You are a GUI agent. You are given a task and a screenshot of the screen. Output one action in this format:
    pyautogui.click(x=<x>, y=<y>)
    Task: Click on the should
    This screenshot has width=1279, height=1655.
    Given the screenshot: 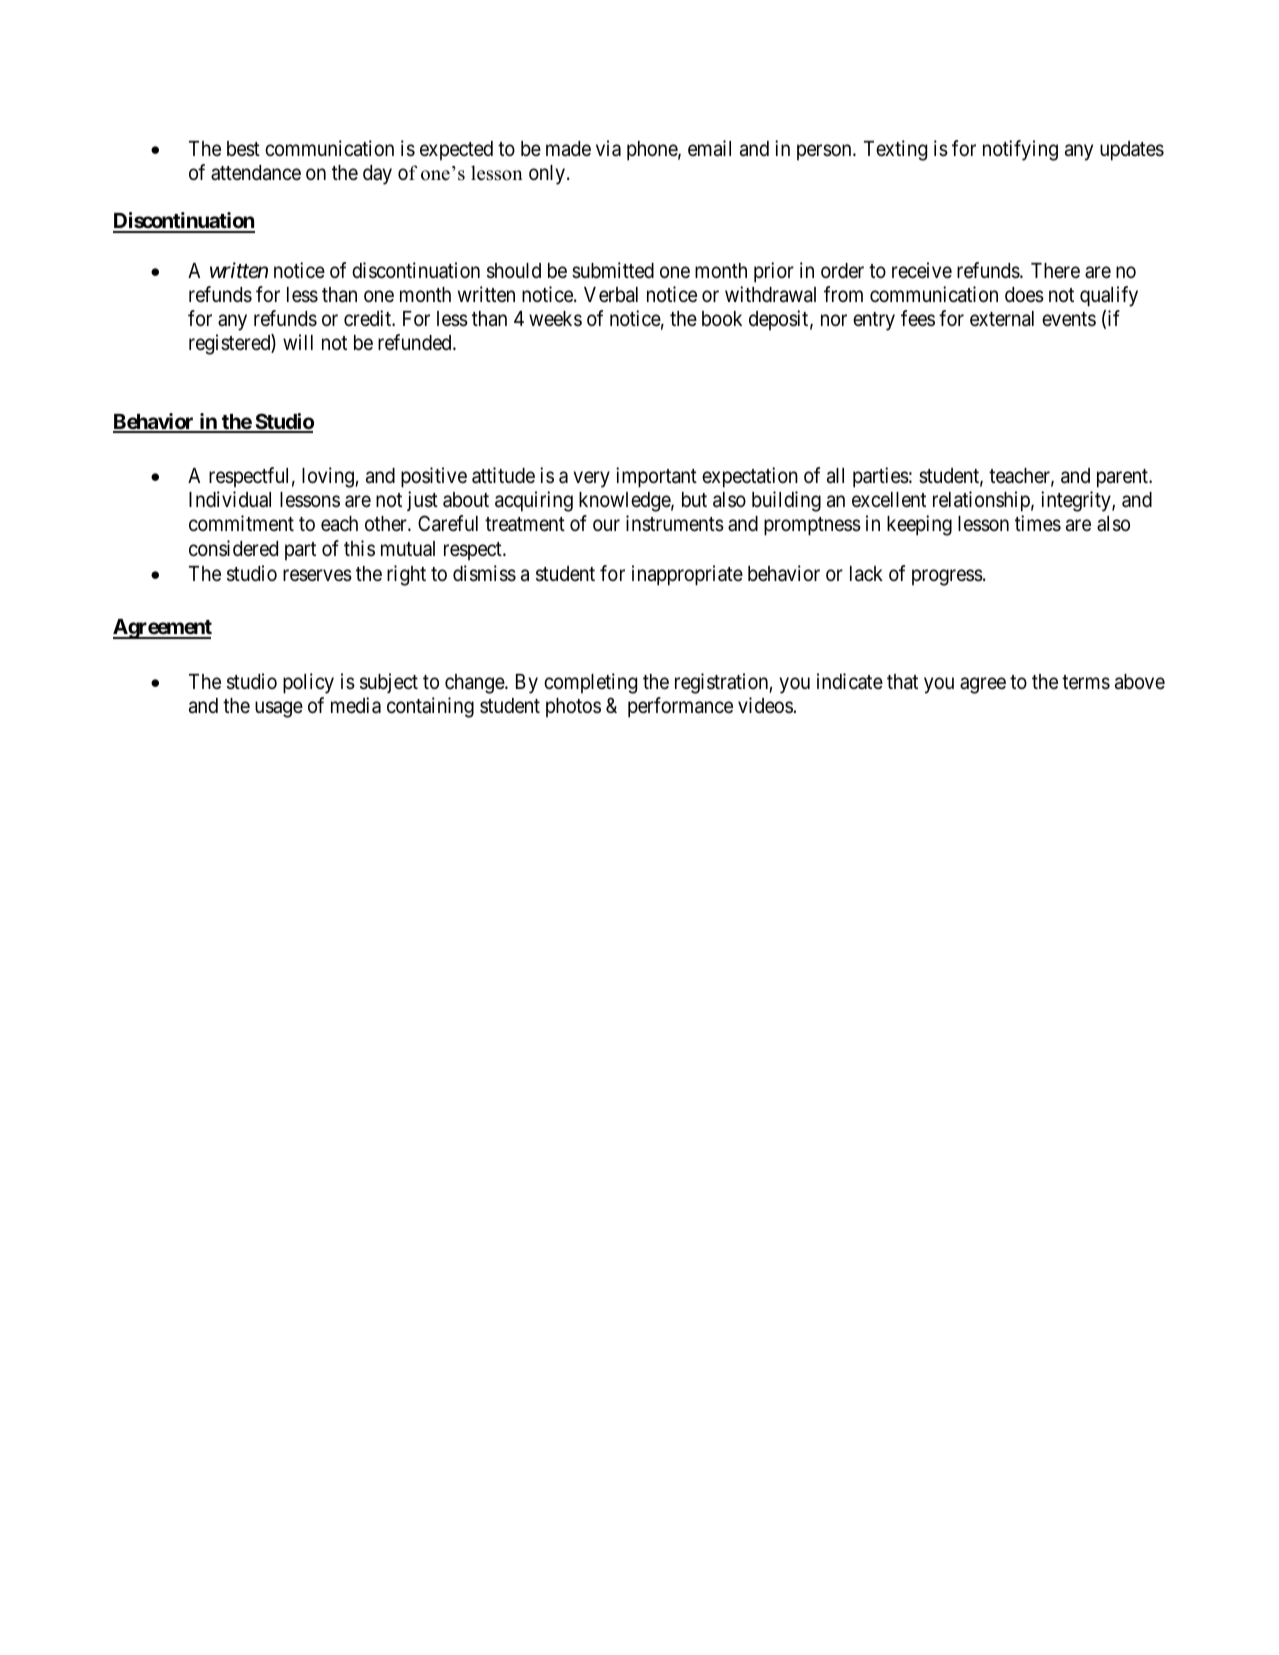 What is the action you would take?
    pyautogui.click(x=514, y=271)
